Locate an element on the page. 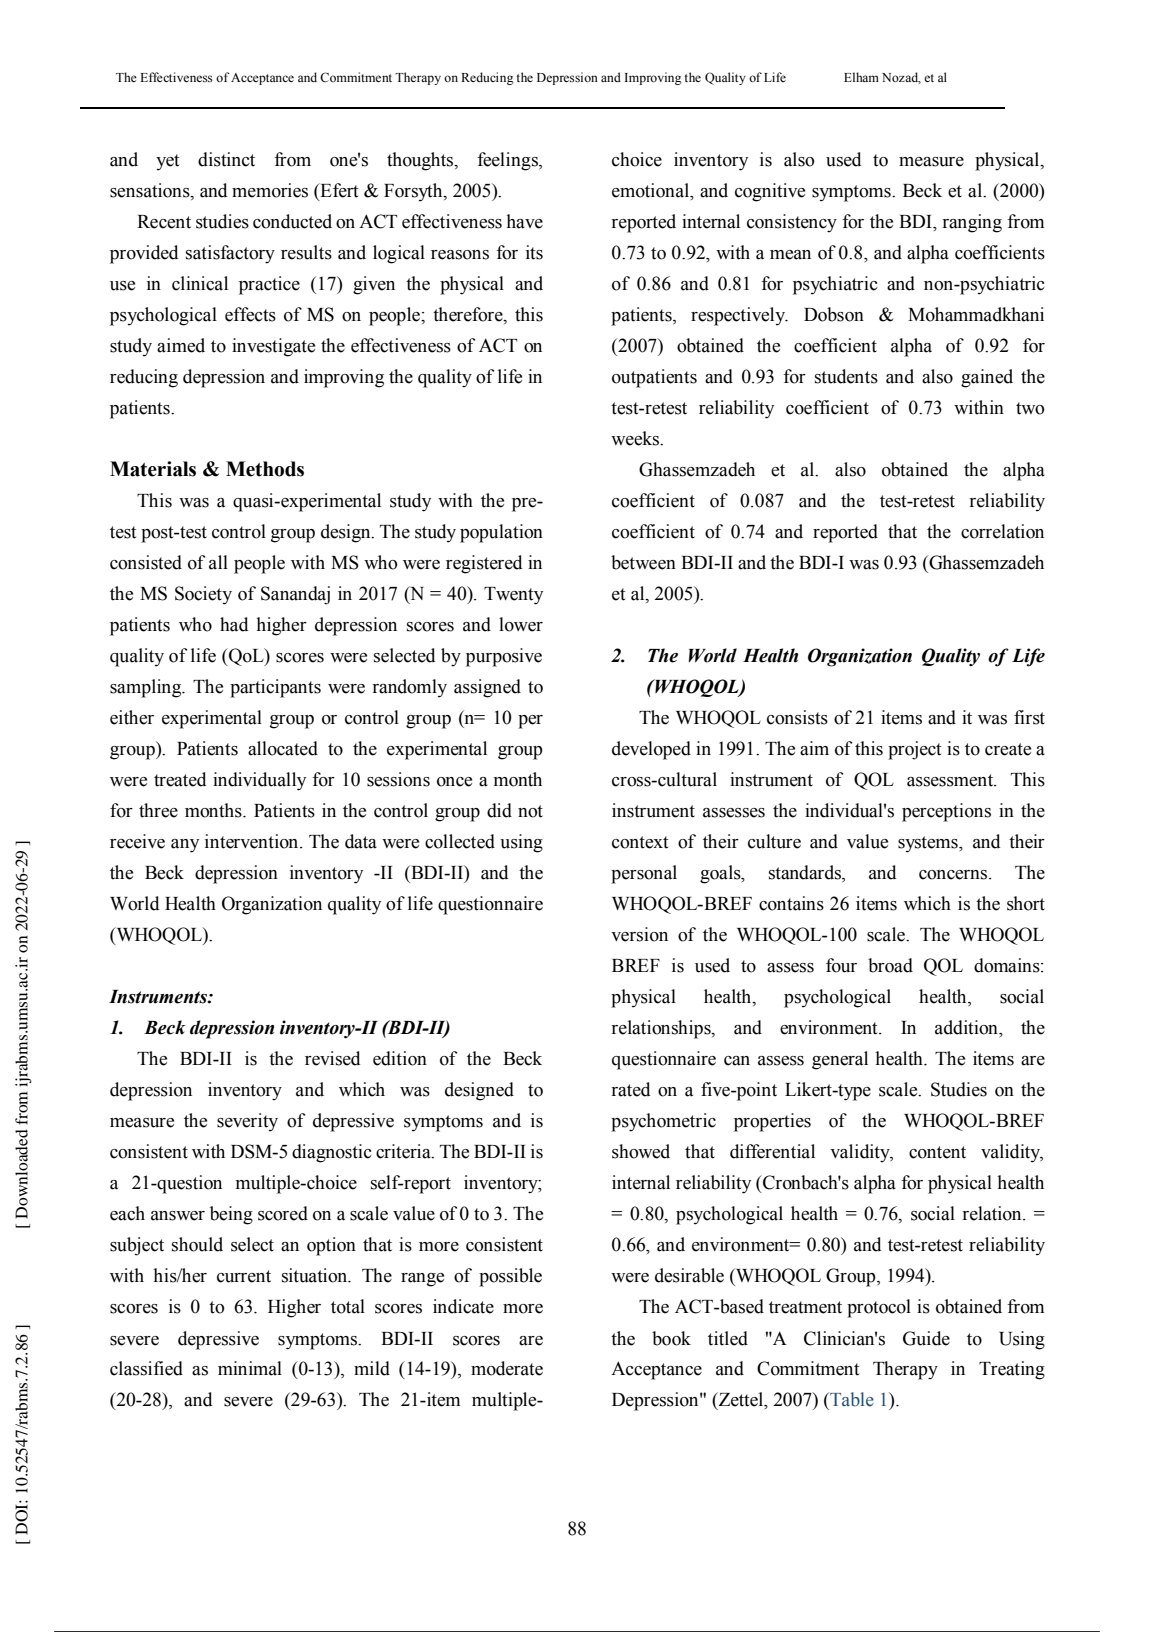 This document has width=1154, height=1632. severity is located at coordinates (247, 1122).
